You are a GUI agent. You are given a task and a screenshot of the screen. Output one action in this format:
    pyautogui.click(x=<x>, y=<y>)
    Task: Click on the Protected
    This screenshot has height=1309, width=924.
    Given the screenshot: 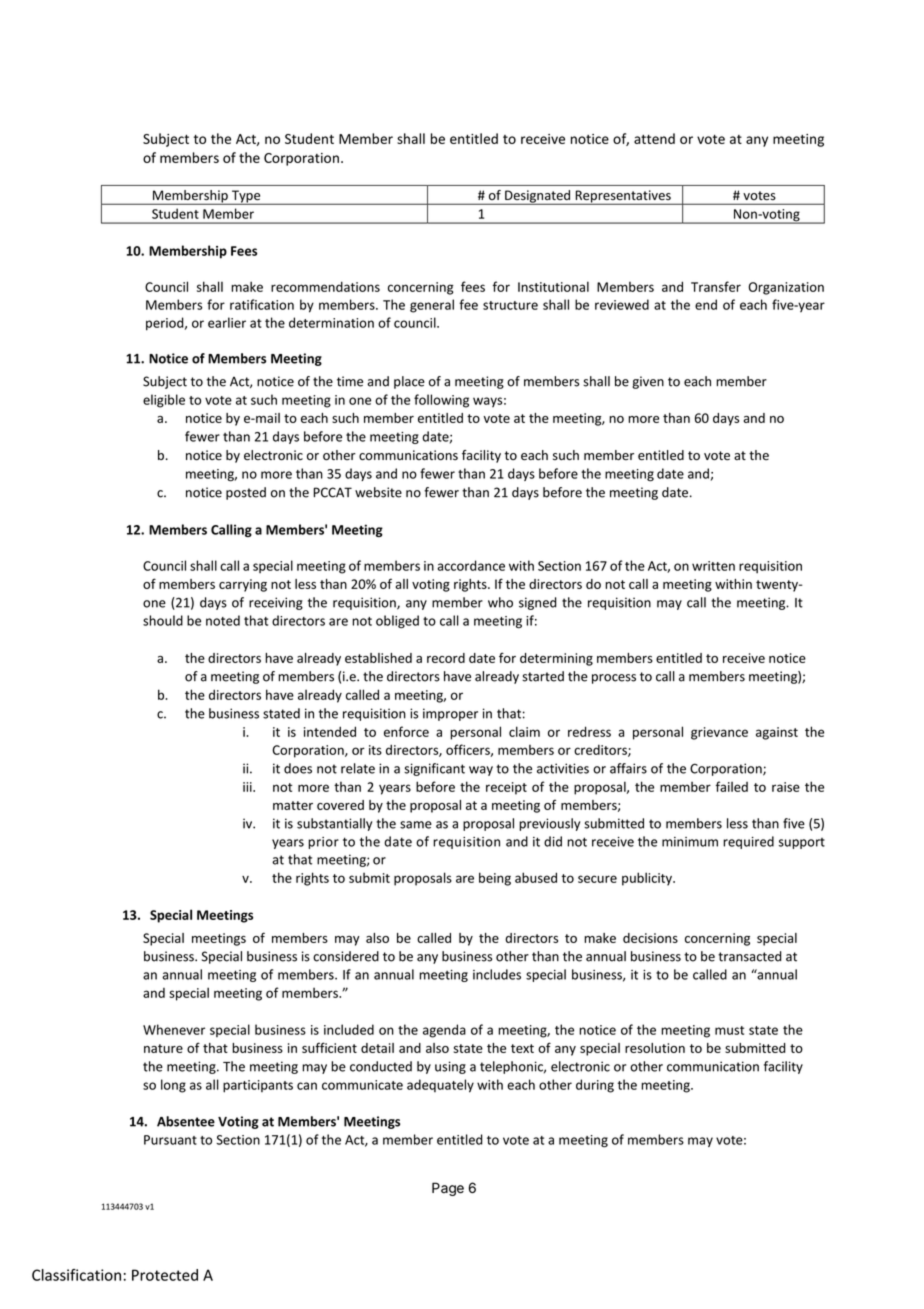 What is the action you would take?
    pyautogui.click(x=165, y=1275)
